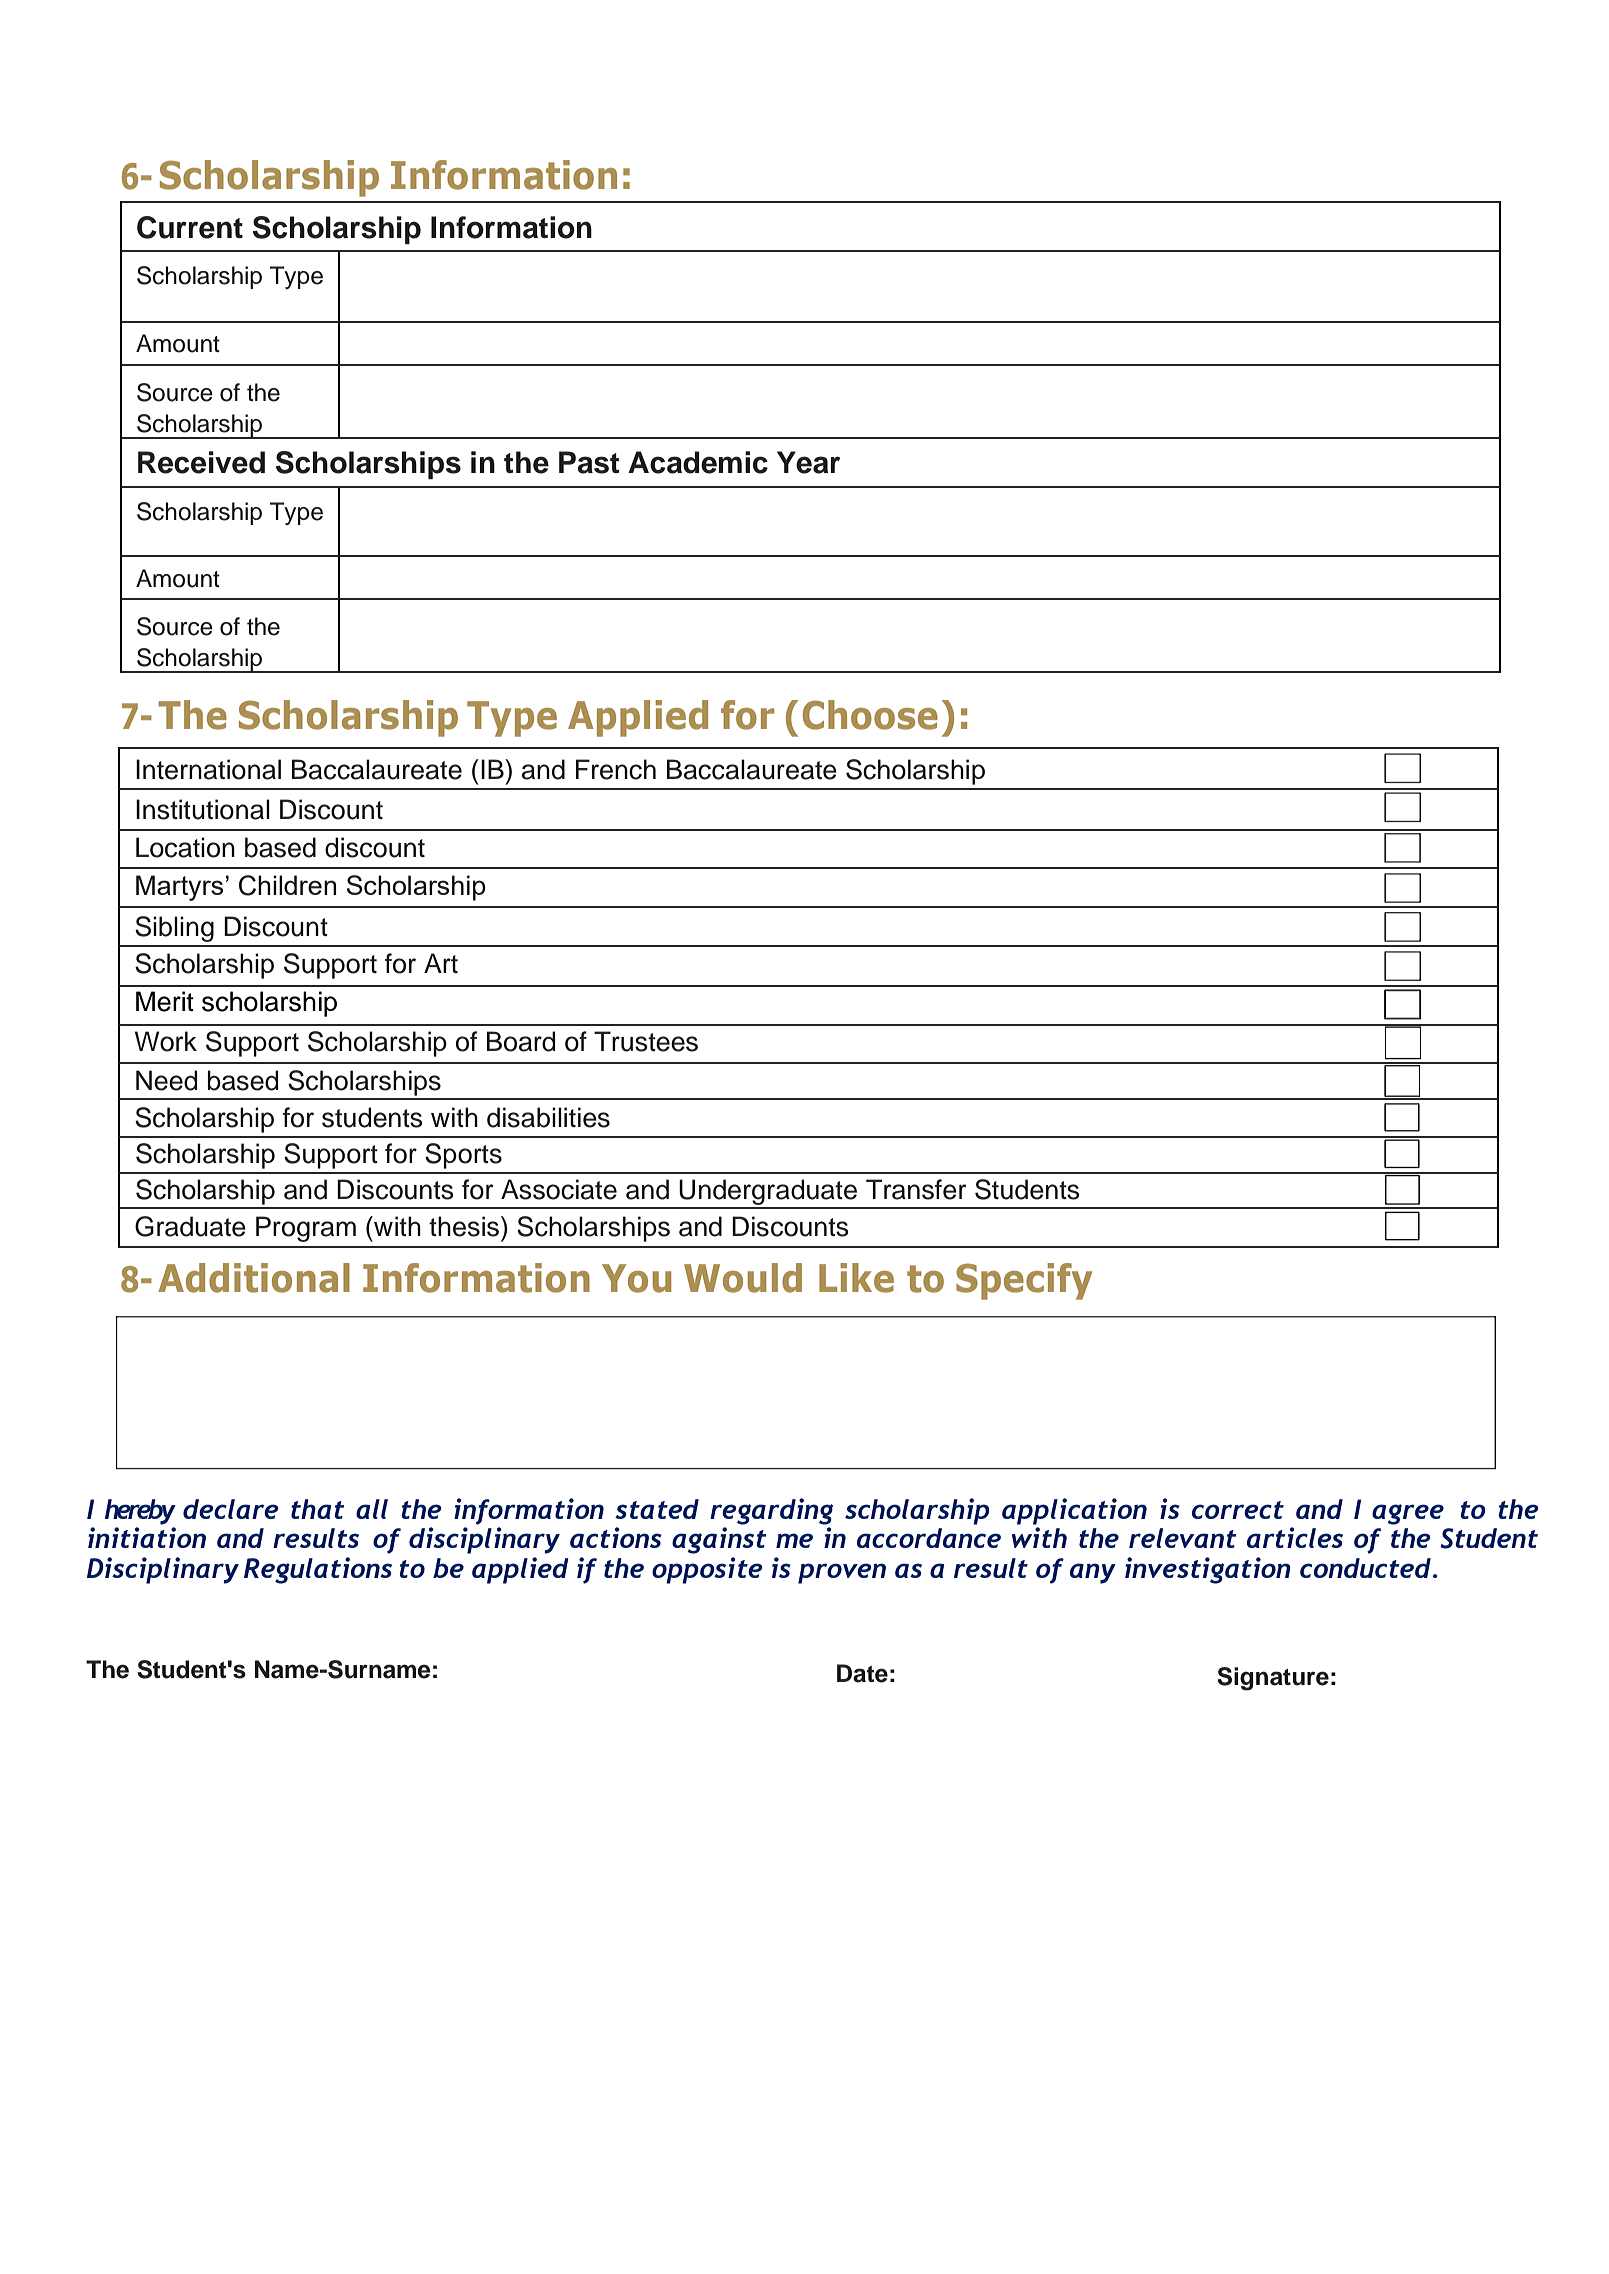 Image resolution: width=1609 pixels, height=2274 pixels. I want to click on Year, so click(808, 462).
